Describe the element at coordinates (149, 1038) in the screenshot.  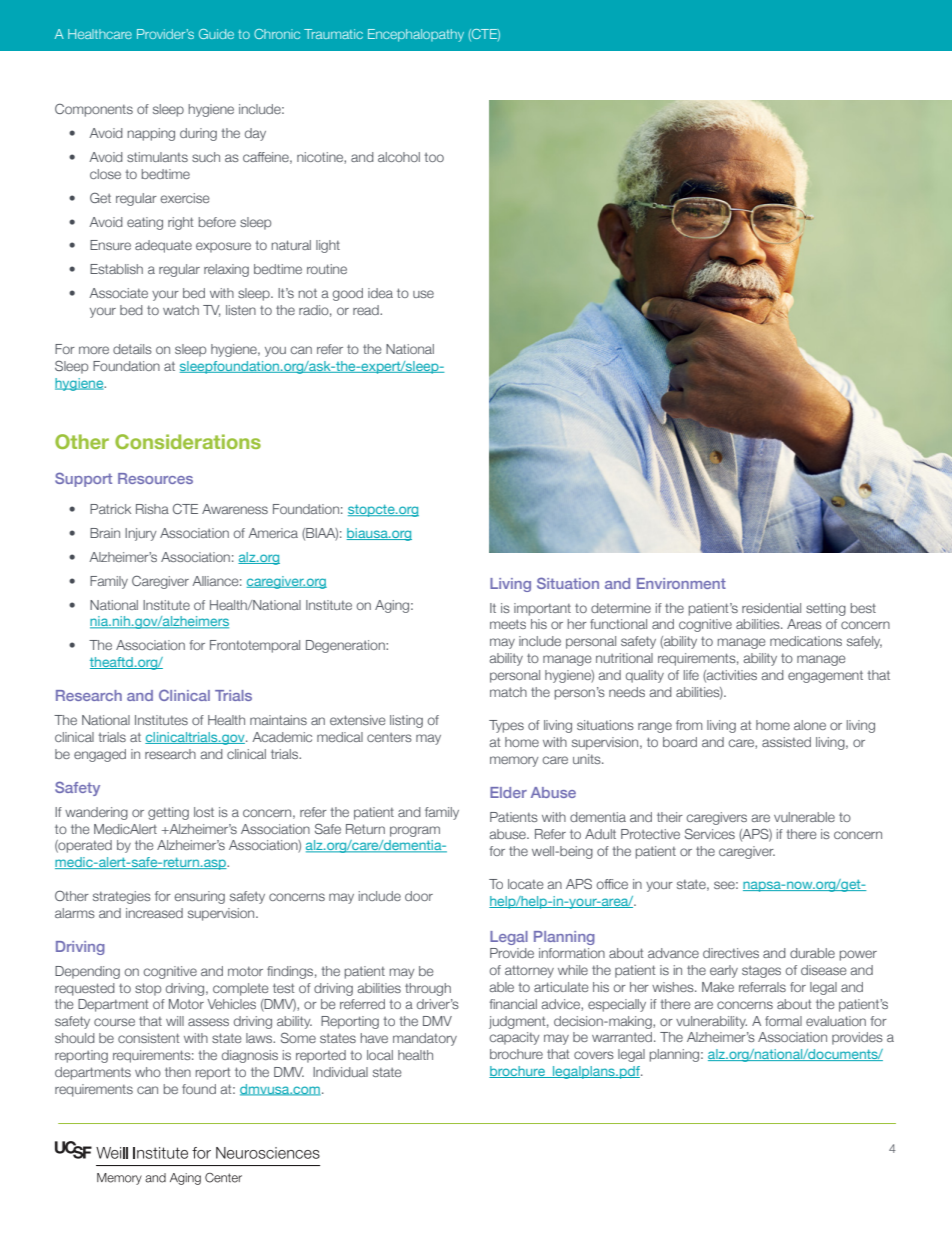
I see `consistent` at that location.
